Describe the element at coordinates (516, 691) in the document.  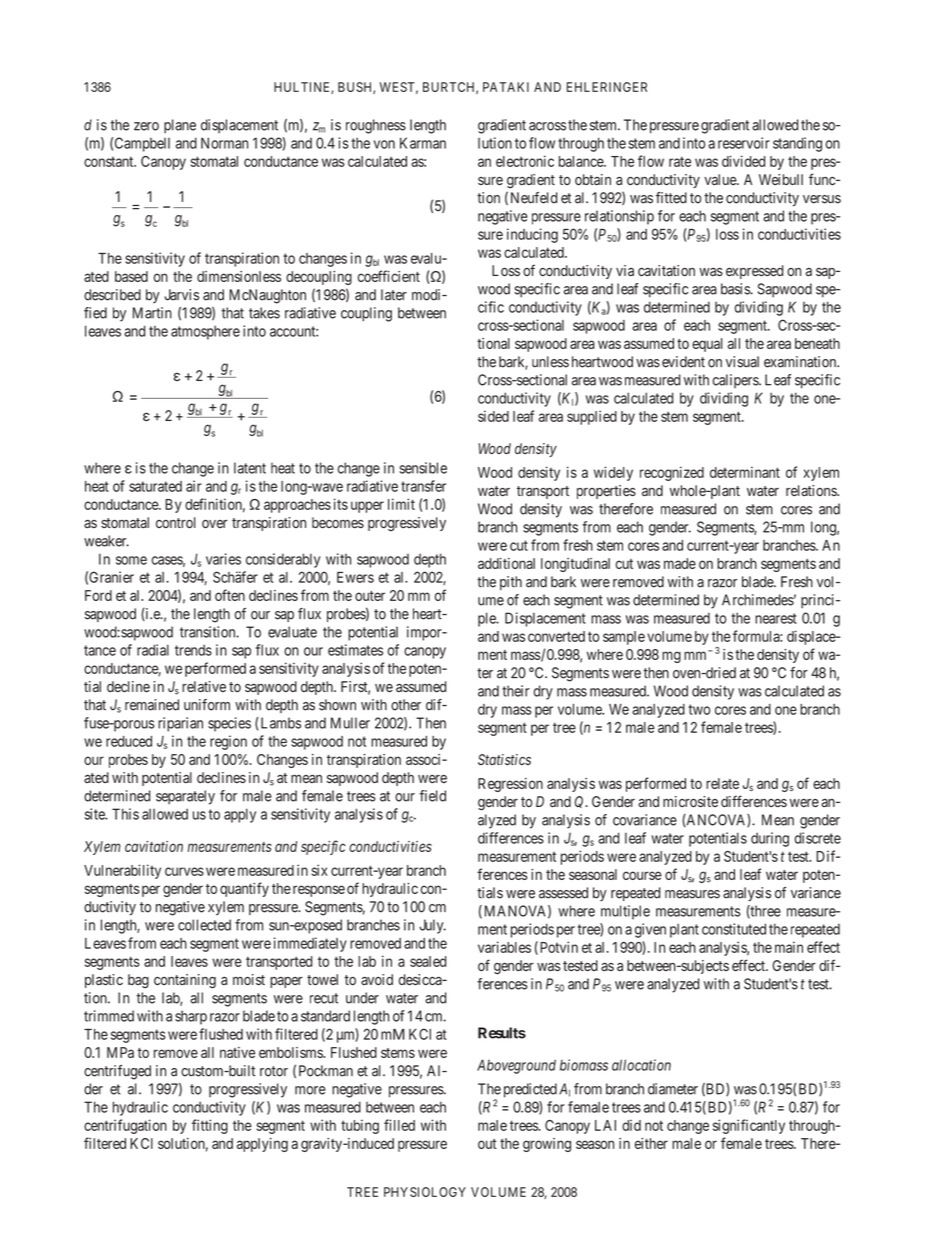
I see `their` at that location.
